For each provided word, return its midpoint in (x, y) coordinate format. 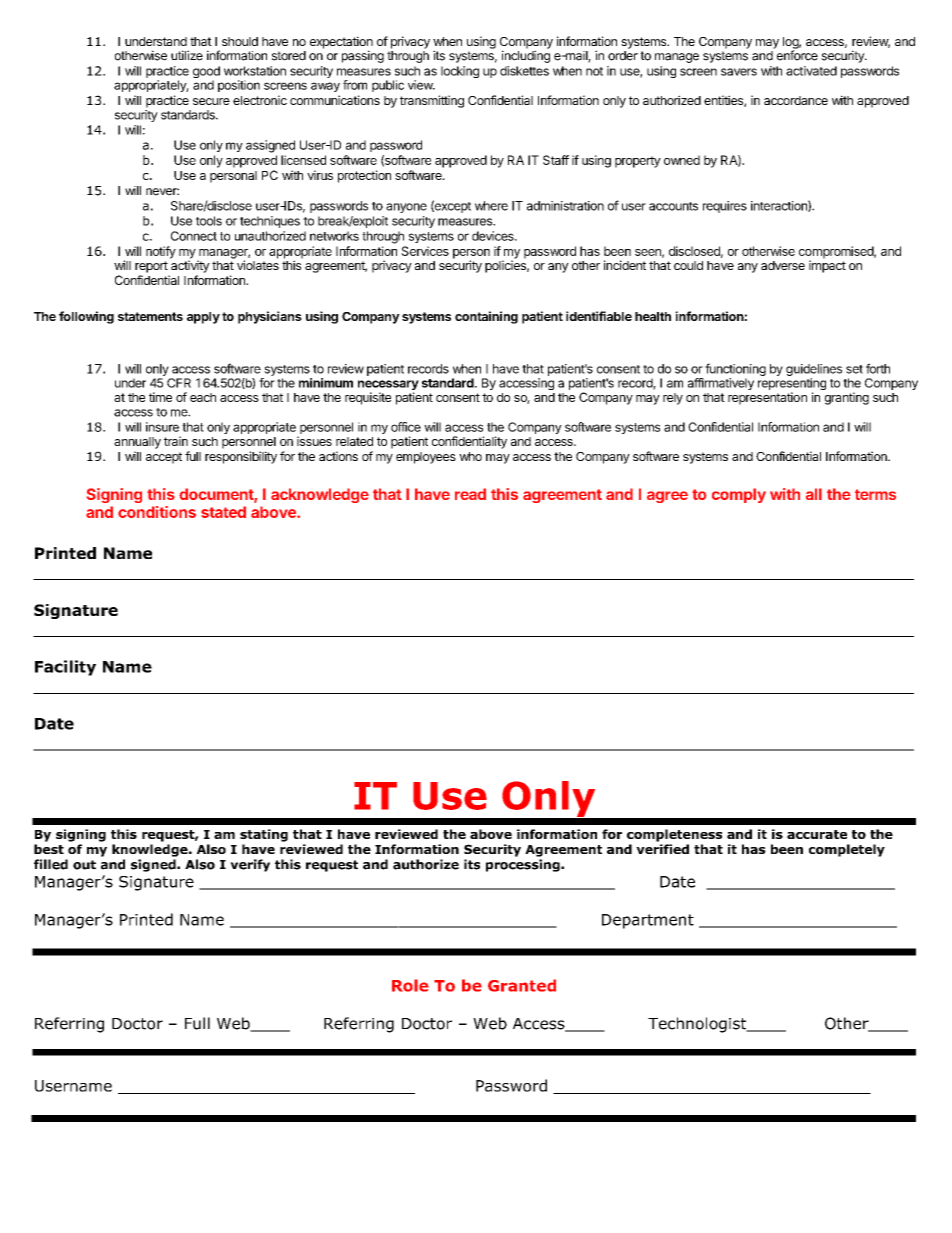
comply (739, 495)
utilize (187, 55)
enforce (797, 55)
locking (460, 72)
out (84, 865)
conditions (157, 512)
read (470, 494)
